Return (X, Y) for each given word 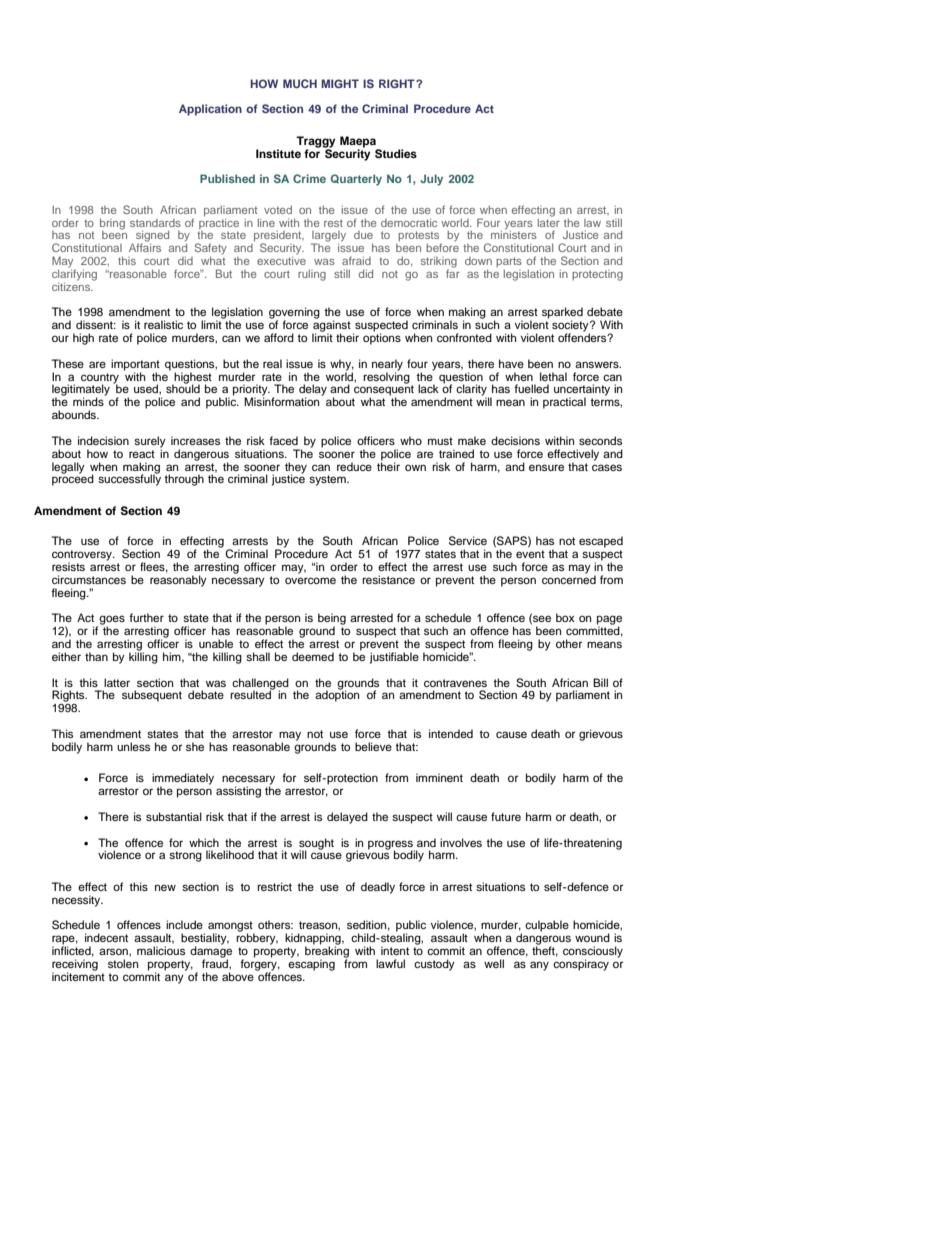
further (146, 617)
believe (373, 746)
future (506, 816)
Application (210, 110)
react (142, 454)
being (332, 620)
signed (152, 237)
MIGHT (340, 83)
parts (509, 262)
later (549, 221)
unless (133, 746)
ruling (312, 275)
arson (114, 951)
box (565, 617)
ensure (546, 467)
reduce (354, 466)
